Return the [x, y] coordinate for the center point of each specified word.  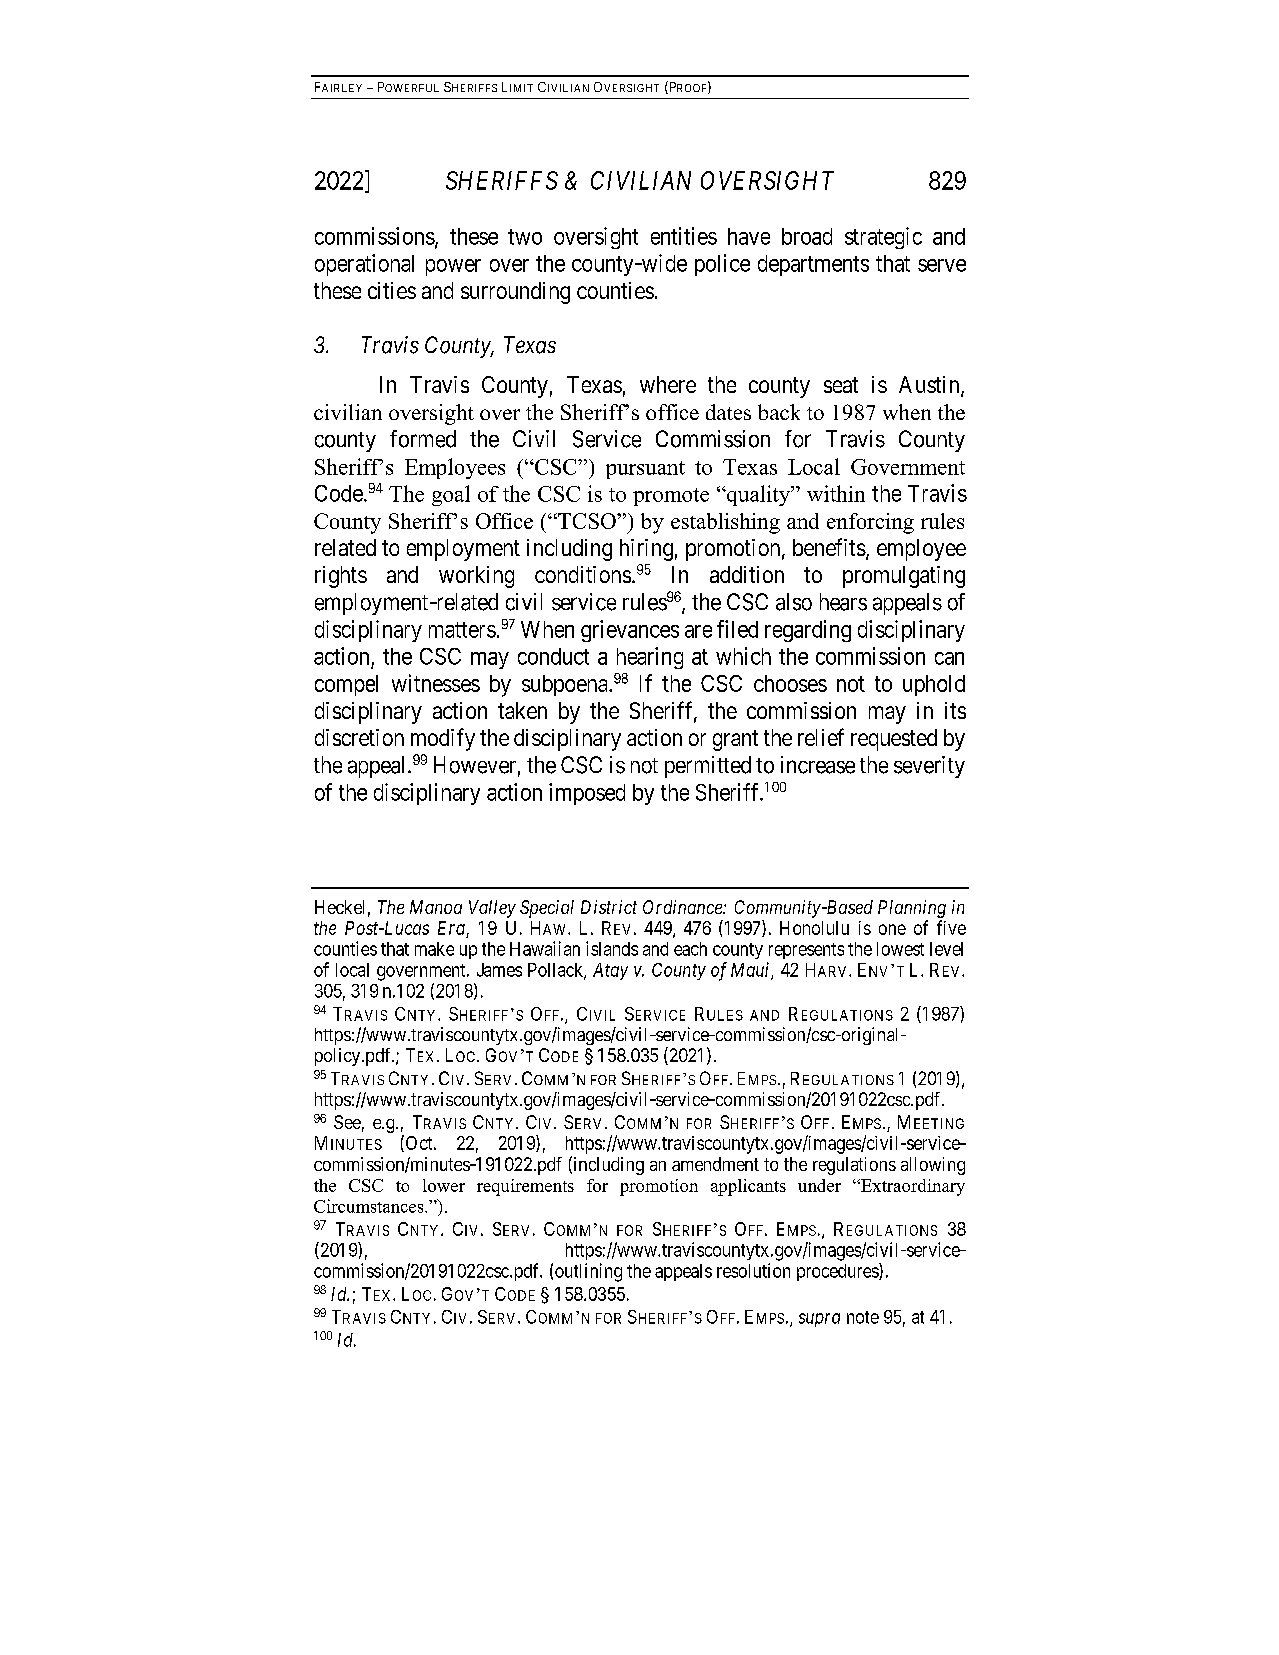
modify [443, 739]
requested [894, 740]
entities [684, 236]
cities [392, 290]
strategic [883, 238]
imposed [587, 794]
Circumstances [370, 1206]
